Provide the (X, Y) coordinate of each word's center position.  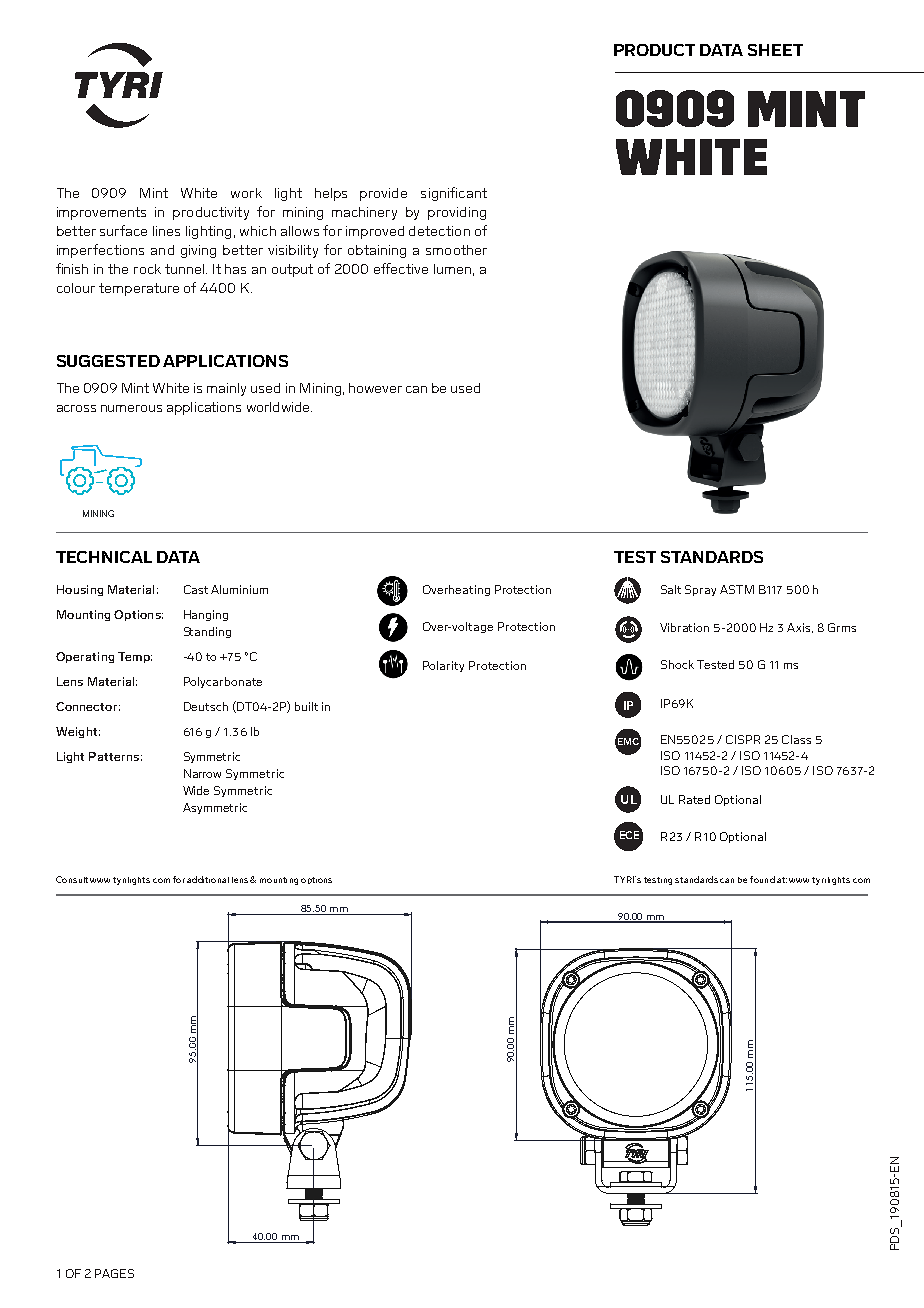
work (246, 193)
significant (454, 194)
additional (208, 879)
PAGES (114, 1273)
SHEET (775, 50)
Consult (72, 879)
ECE (629, 835)
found (762, 879)
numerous (131, 408)
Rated (694, 799)
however (375, 388)
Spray (700, 590)
